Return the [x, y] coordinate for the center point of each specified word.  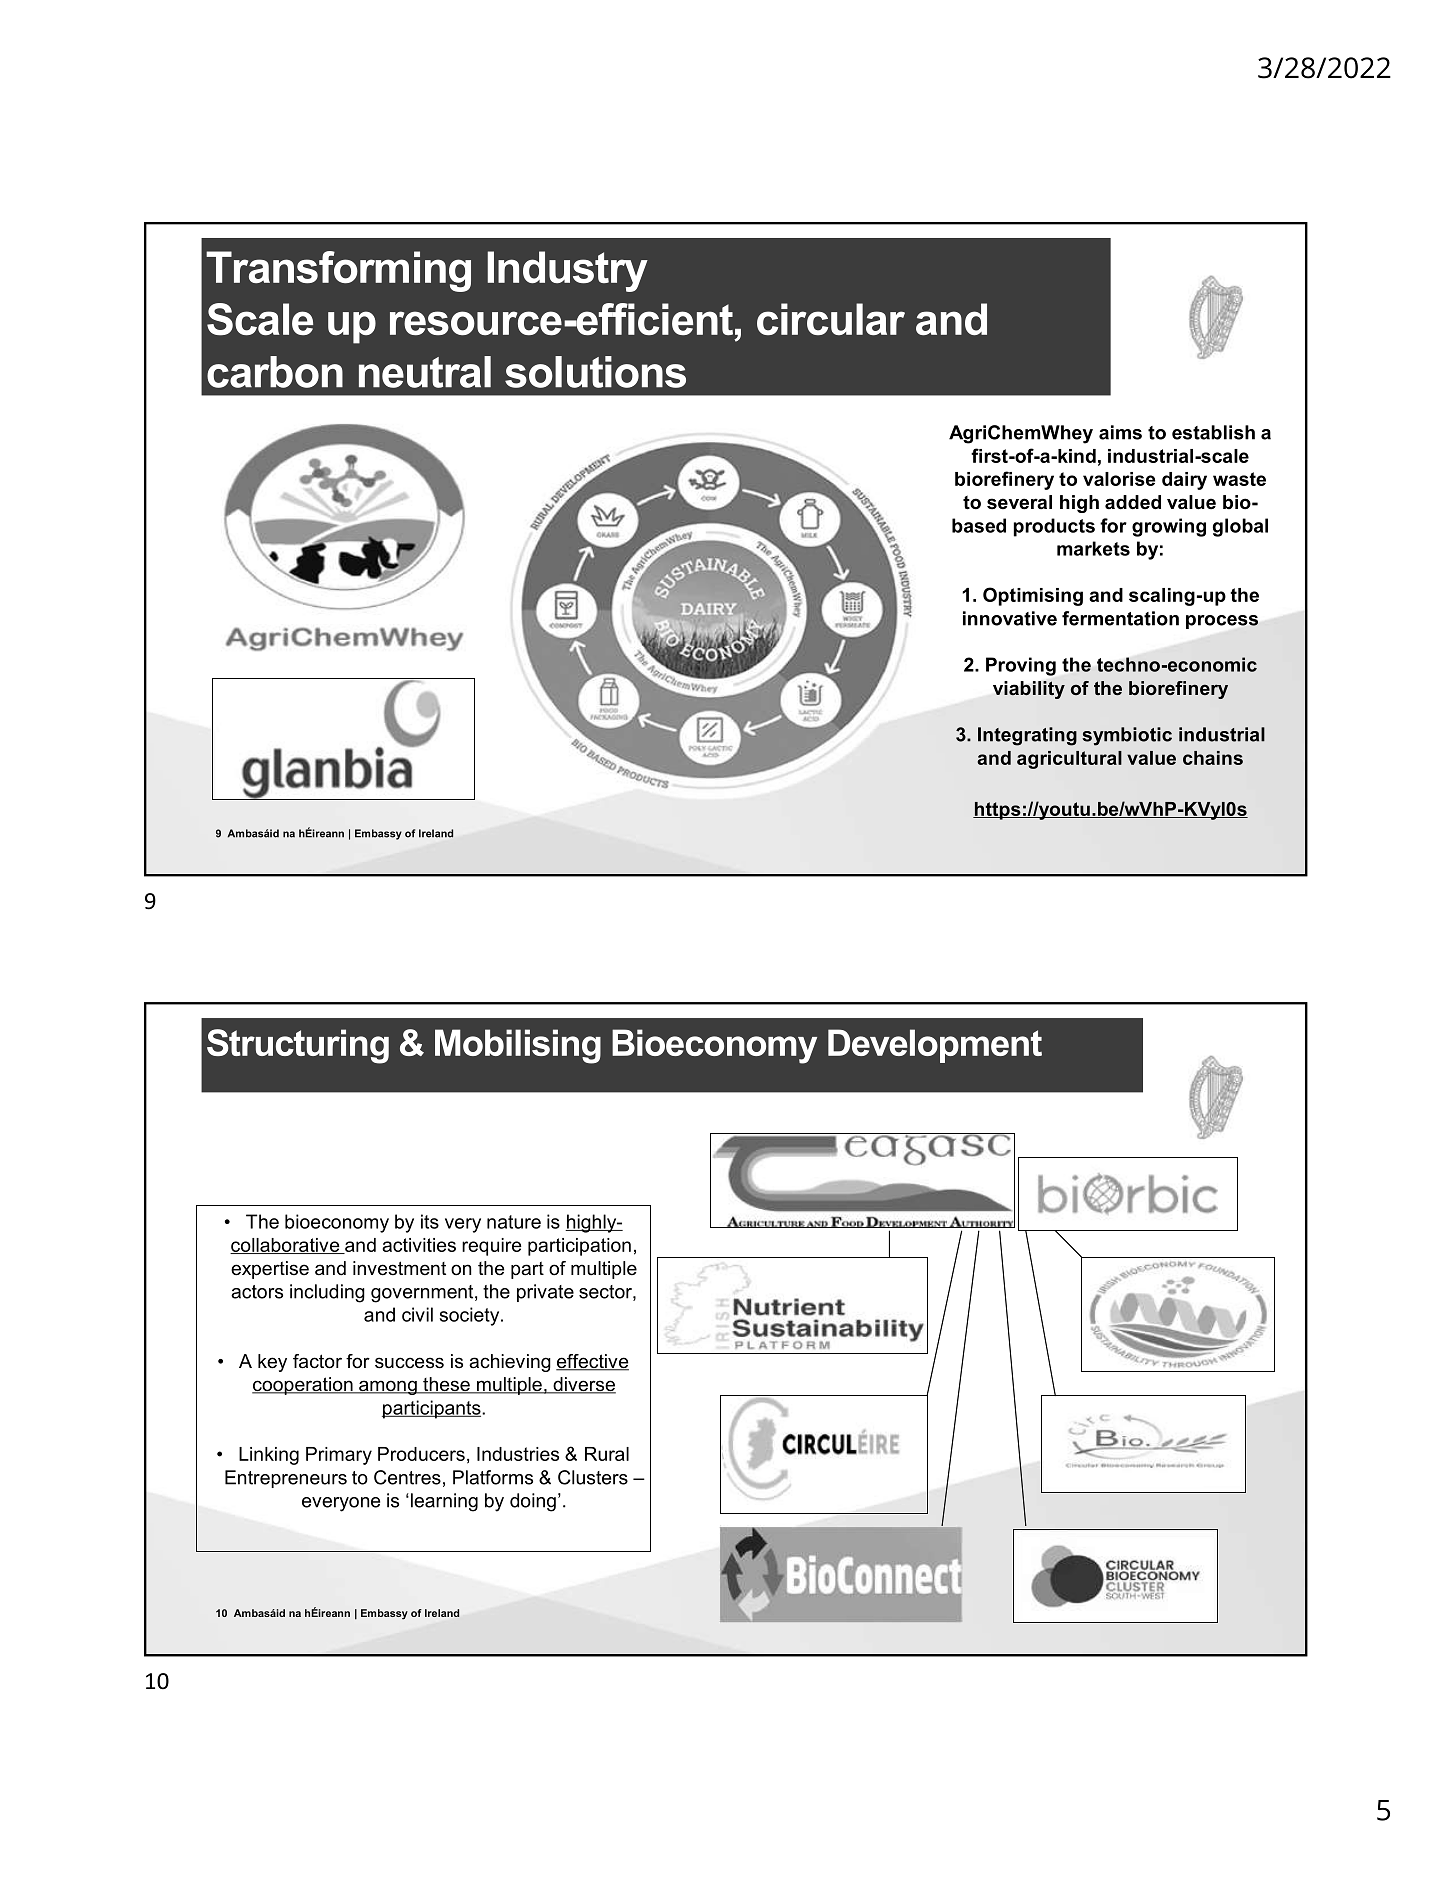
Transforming [338, 271]
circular [831, 319]
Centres [407, 1477]
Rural [607, 1454]
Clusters [593, 1477]
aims [1120, 432]
